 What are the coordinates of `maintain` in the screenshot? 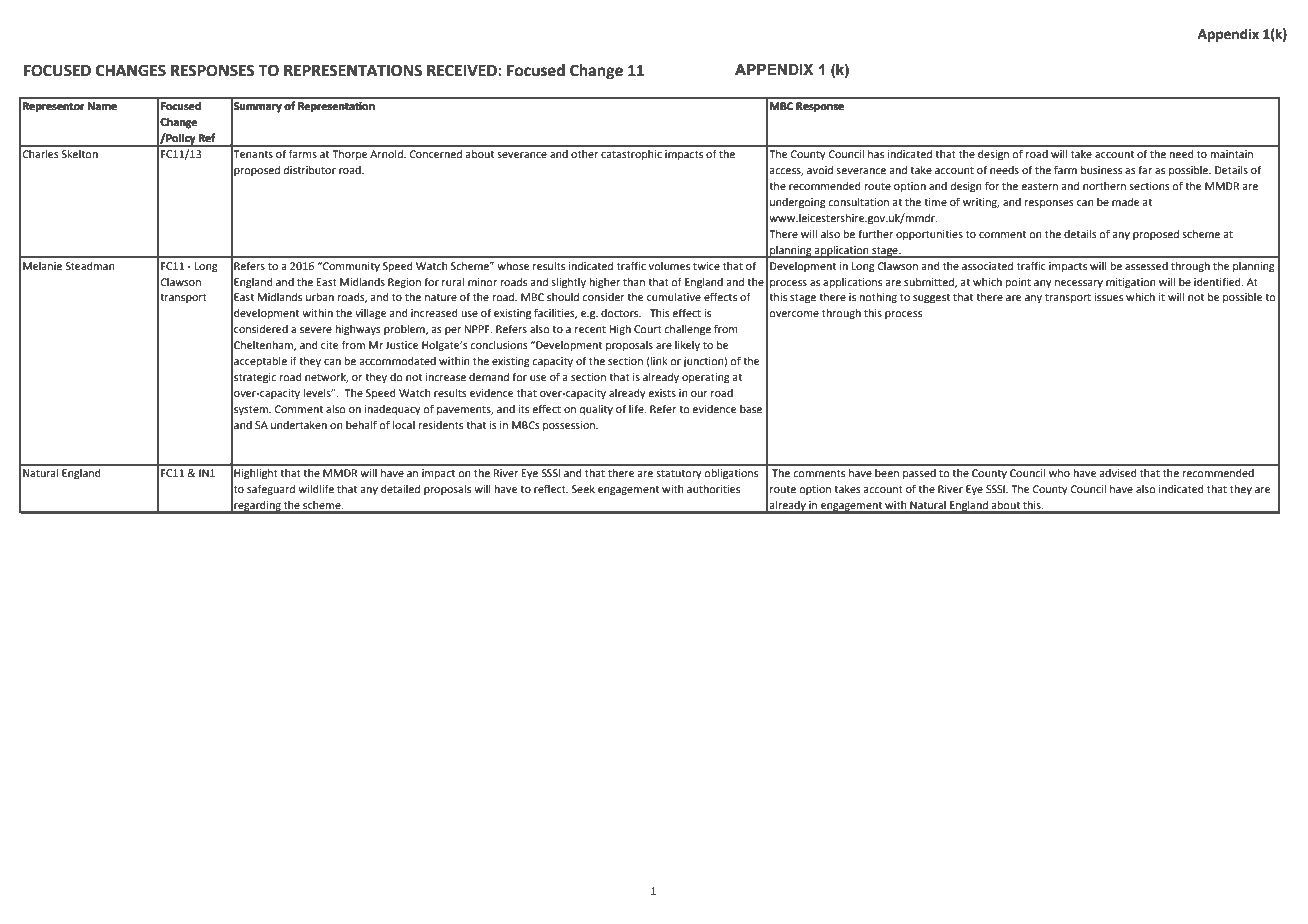 It's located at (1231, 154).
